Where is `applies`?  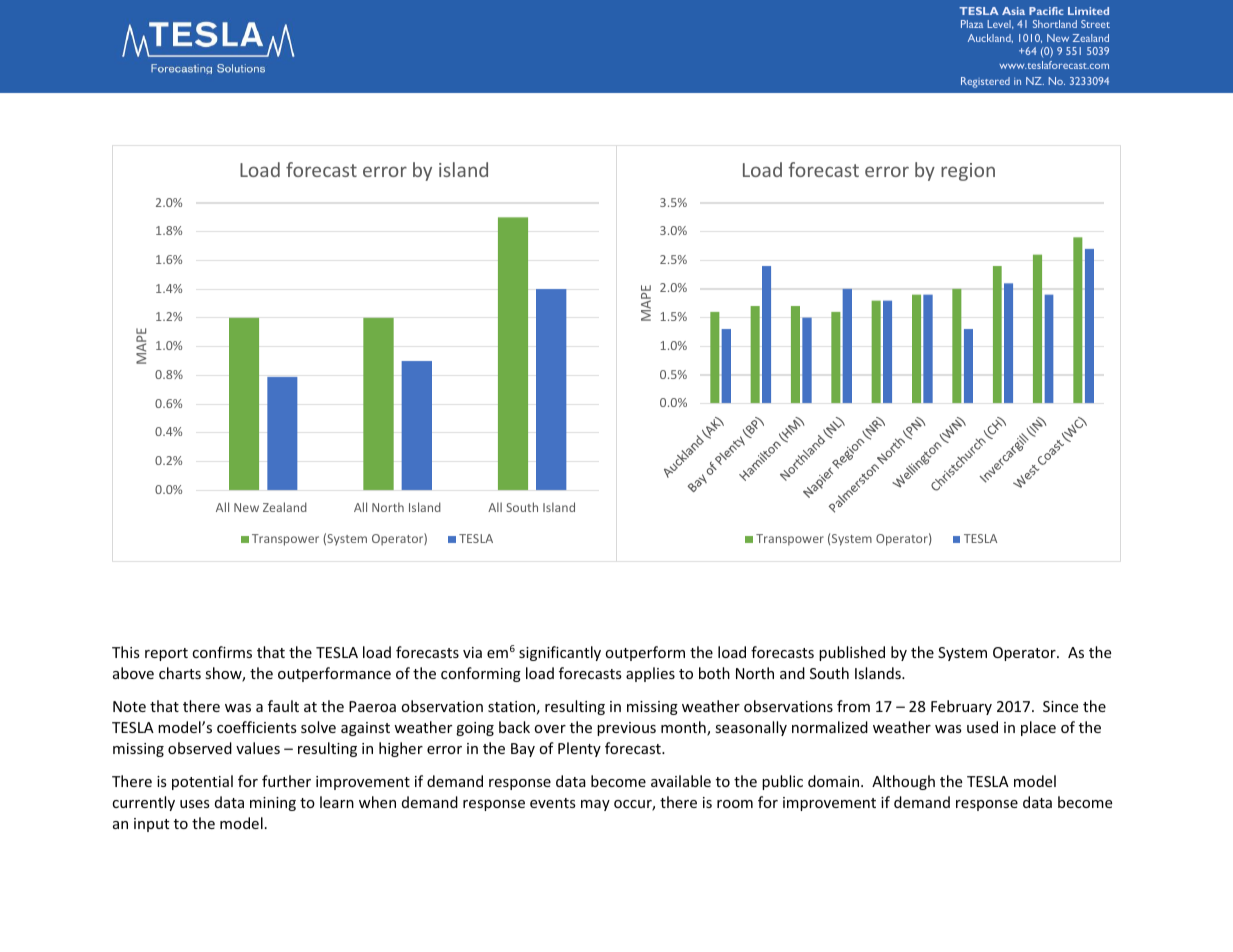 applies is located at coordinates (650, 674).
